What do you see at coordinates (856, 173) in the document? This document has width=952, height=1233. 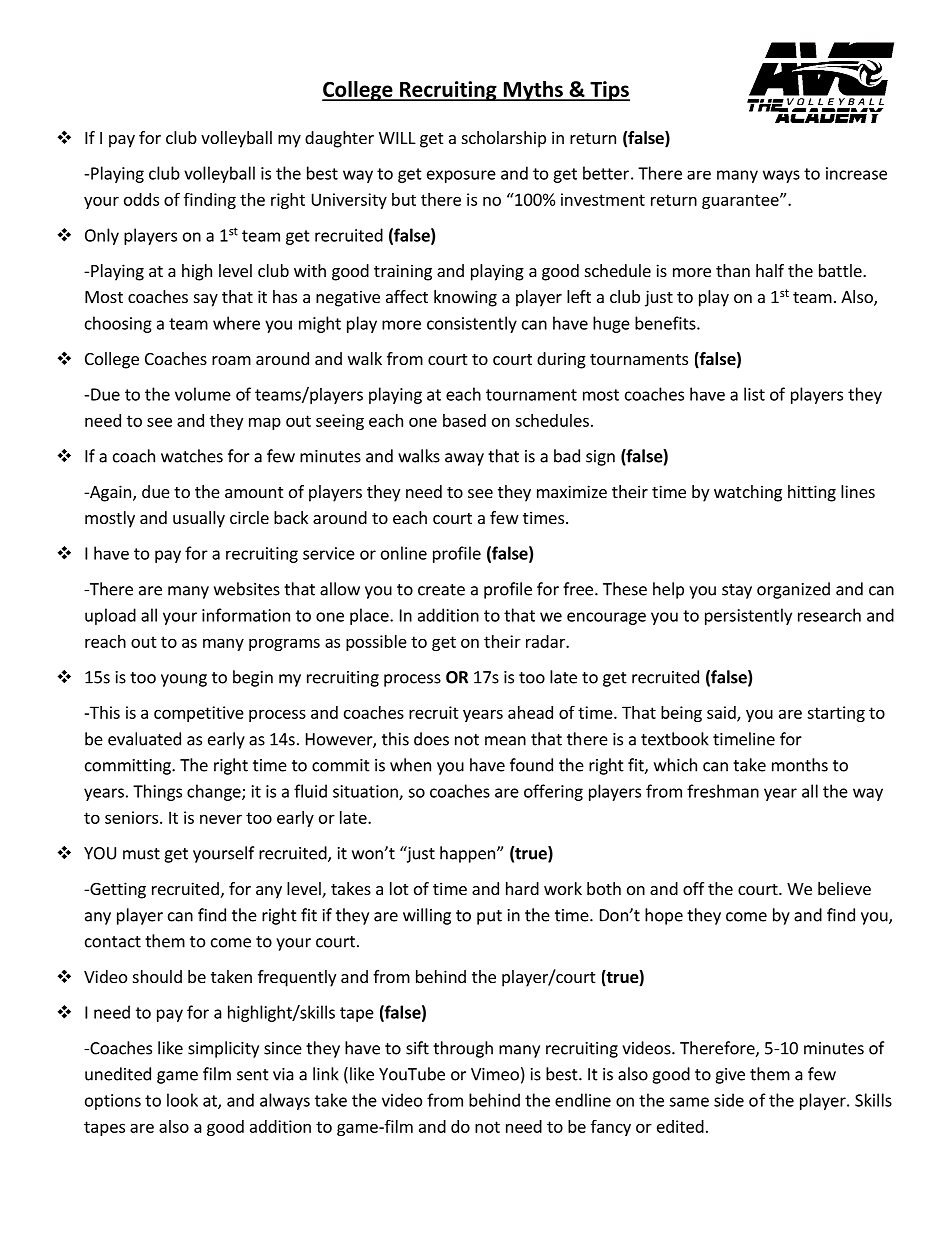 I see `increase` at bounding box center [856, 173].
